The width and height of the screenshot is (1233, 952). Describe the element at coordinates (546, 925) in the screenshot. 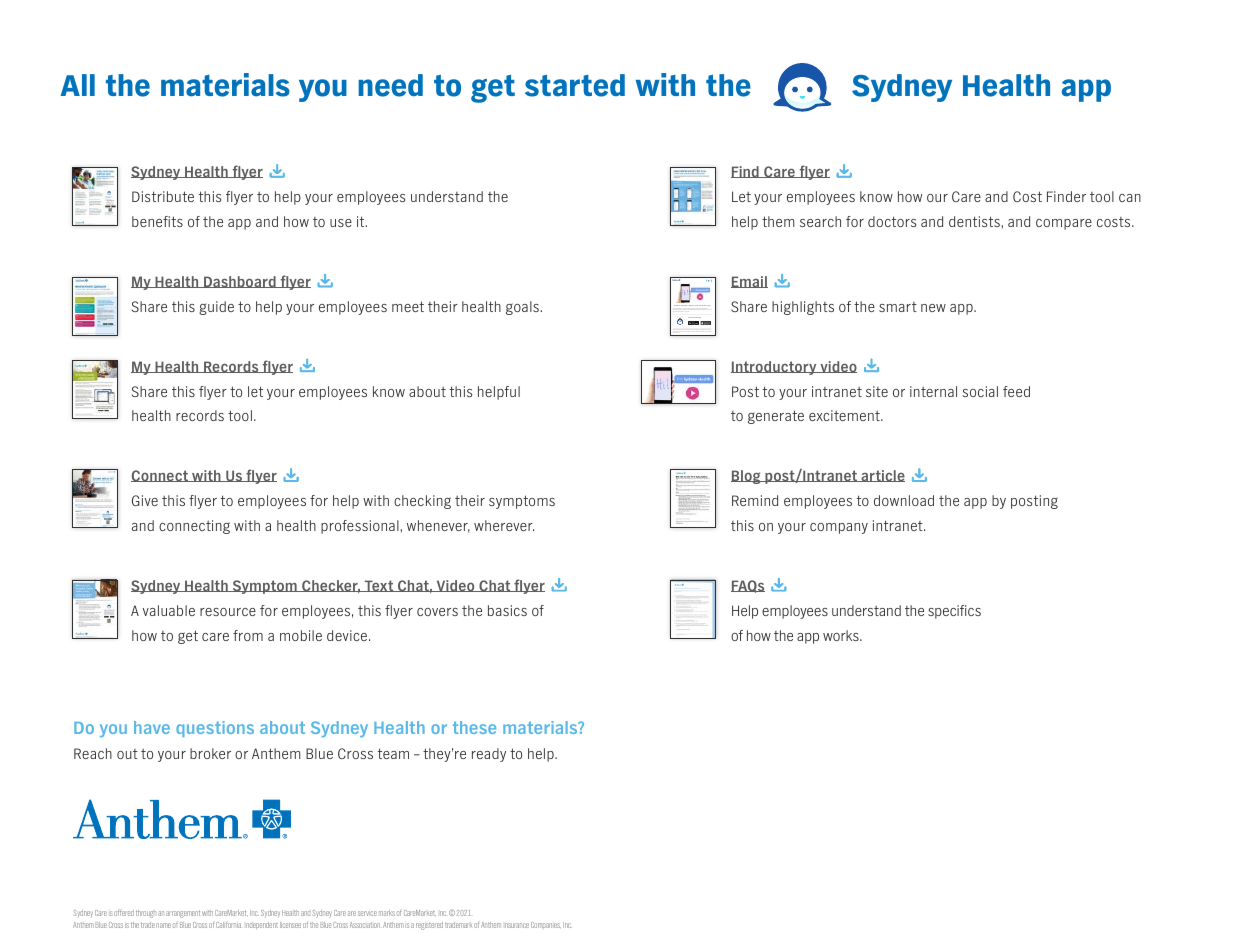

I see `Companies` at that location.
